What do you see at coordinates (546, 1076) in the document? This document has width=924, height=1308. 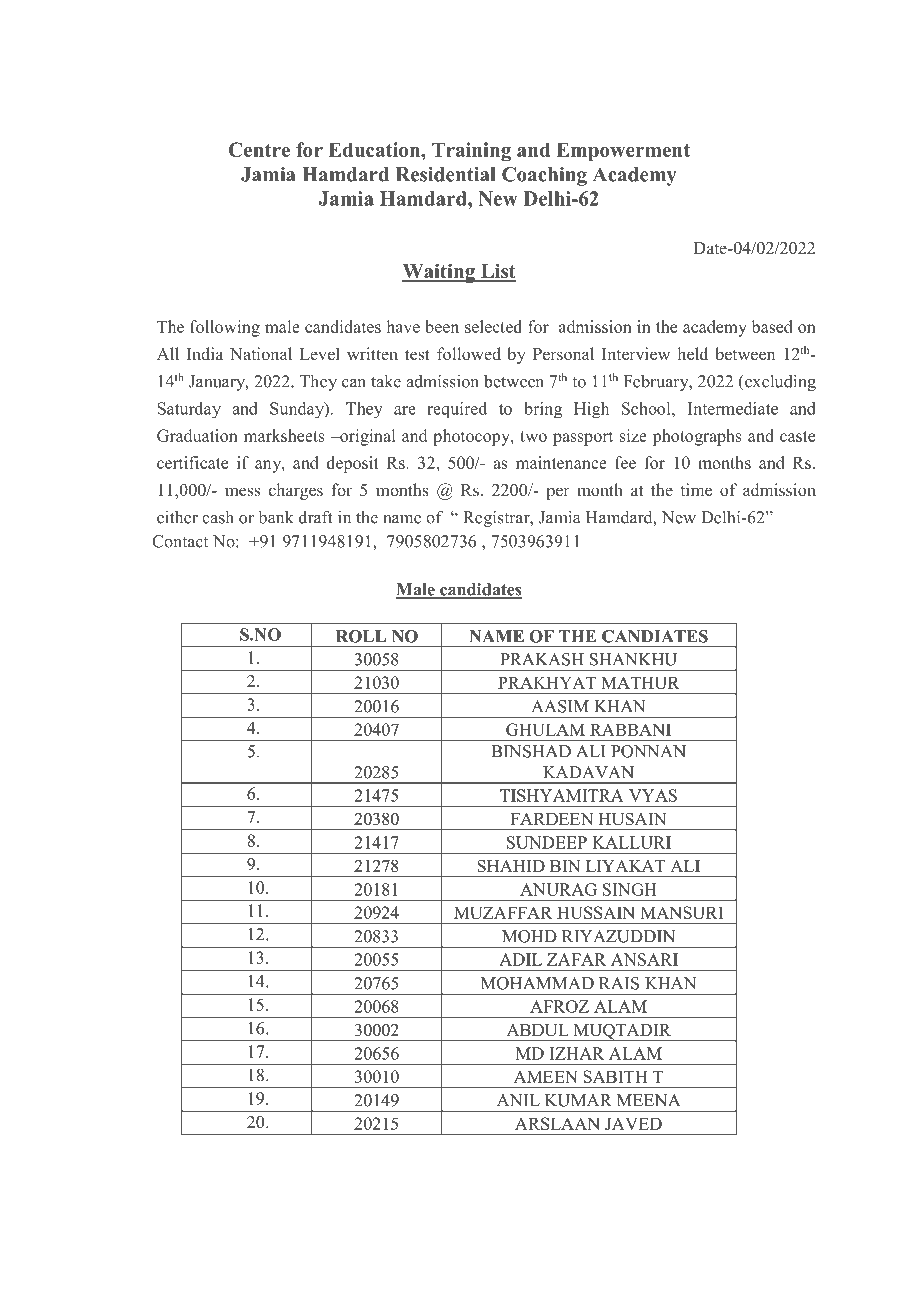 I see `AMEEN` at bounding box center [546, 1076].
